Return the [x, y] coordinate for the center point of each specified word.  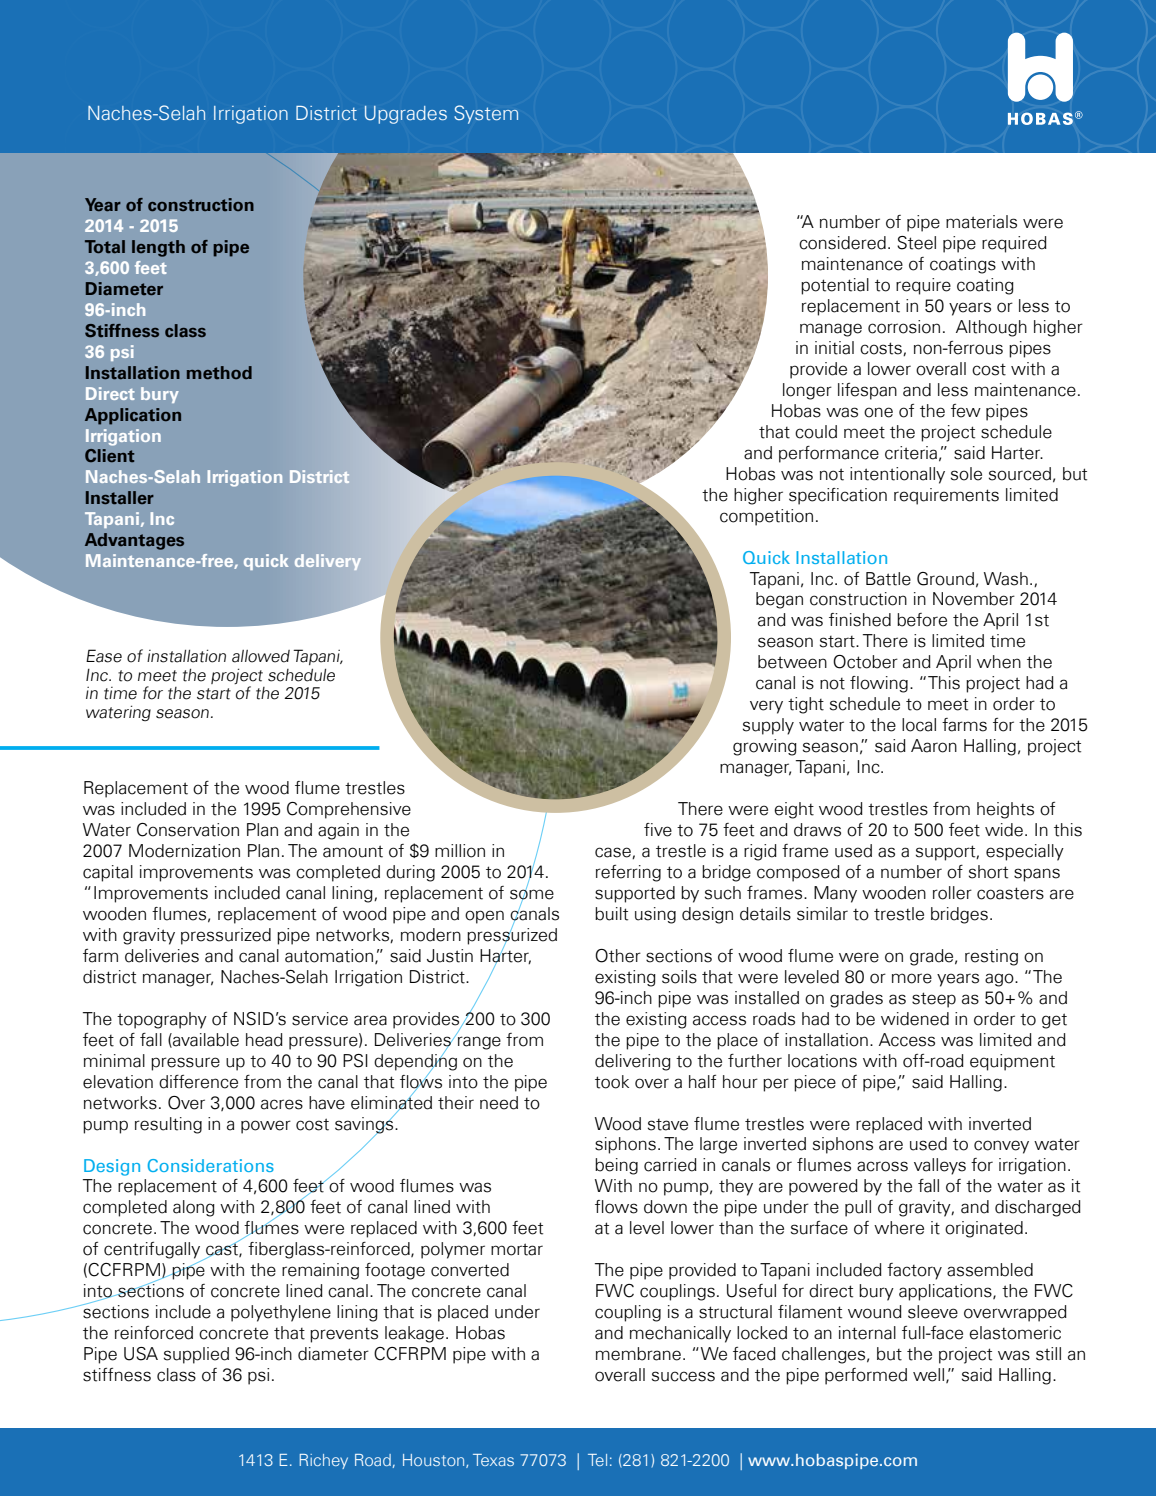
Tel [597, 1460]
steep [934, 1000]
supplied [196, 1355]
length [158, 248]
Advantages [134, 541]
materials [981, 222]
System [486, 114]
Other [618, 956]
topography [162, 1020]
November [974, 599]
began [779, 600]
